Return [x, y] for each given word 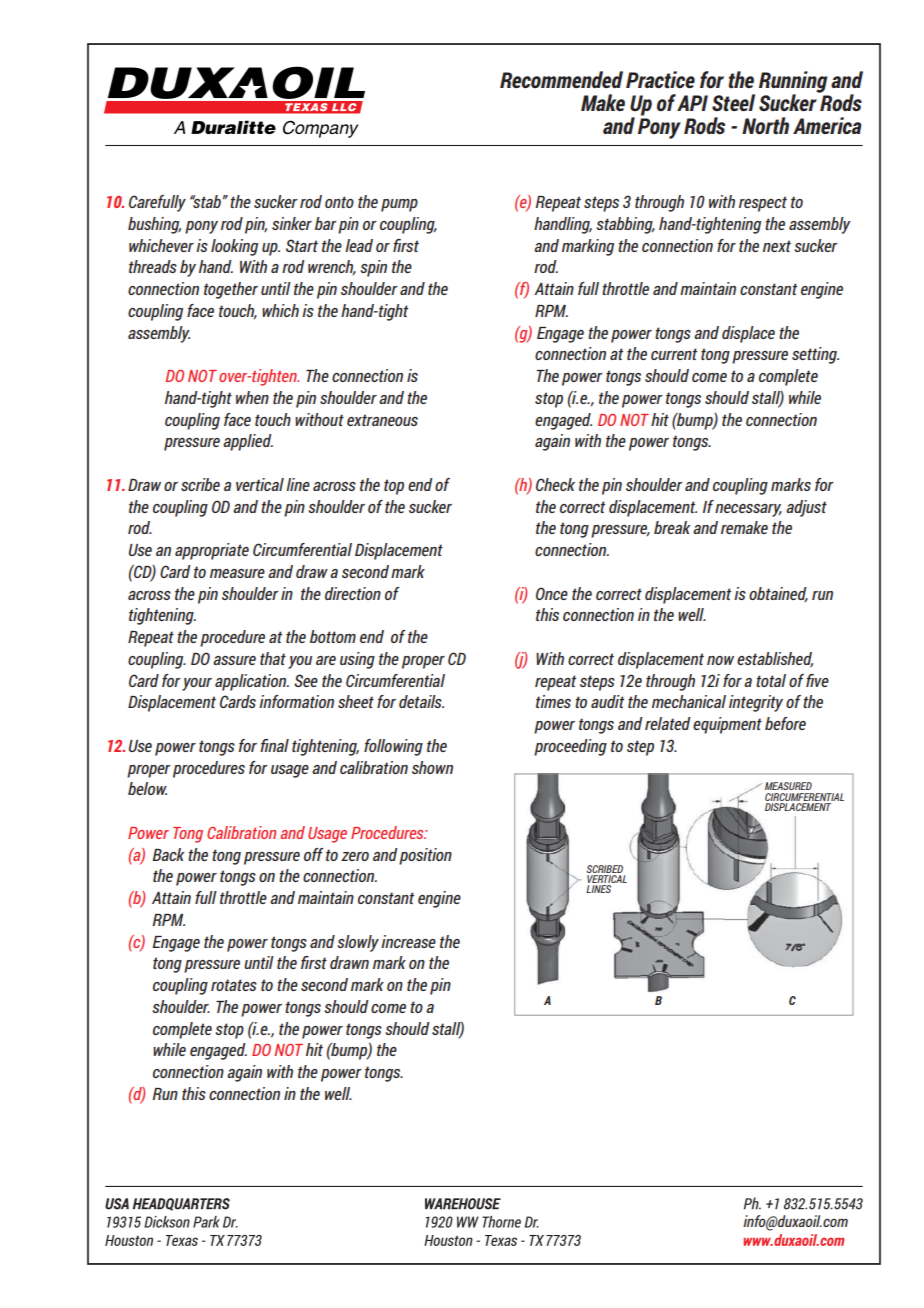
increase [408, 941]
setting [815, 355]
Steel [733, 103]
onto [339, 202]
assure [234, 660]
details [421, 701]
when [252, 397]
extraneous [382, 420]
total [771, 680]
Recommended [561, 79]
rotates [234, 985]
